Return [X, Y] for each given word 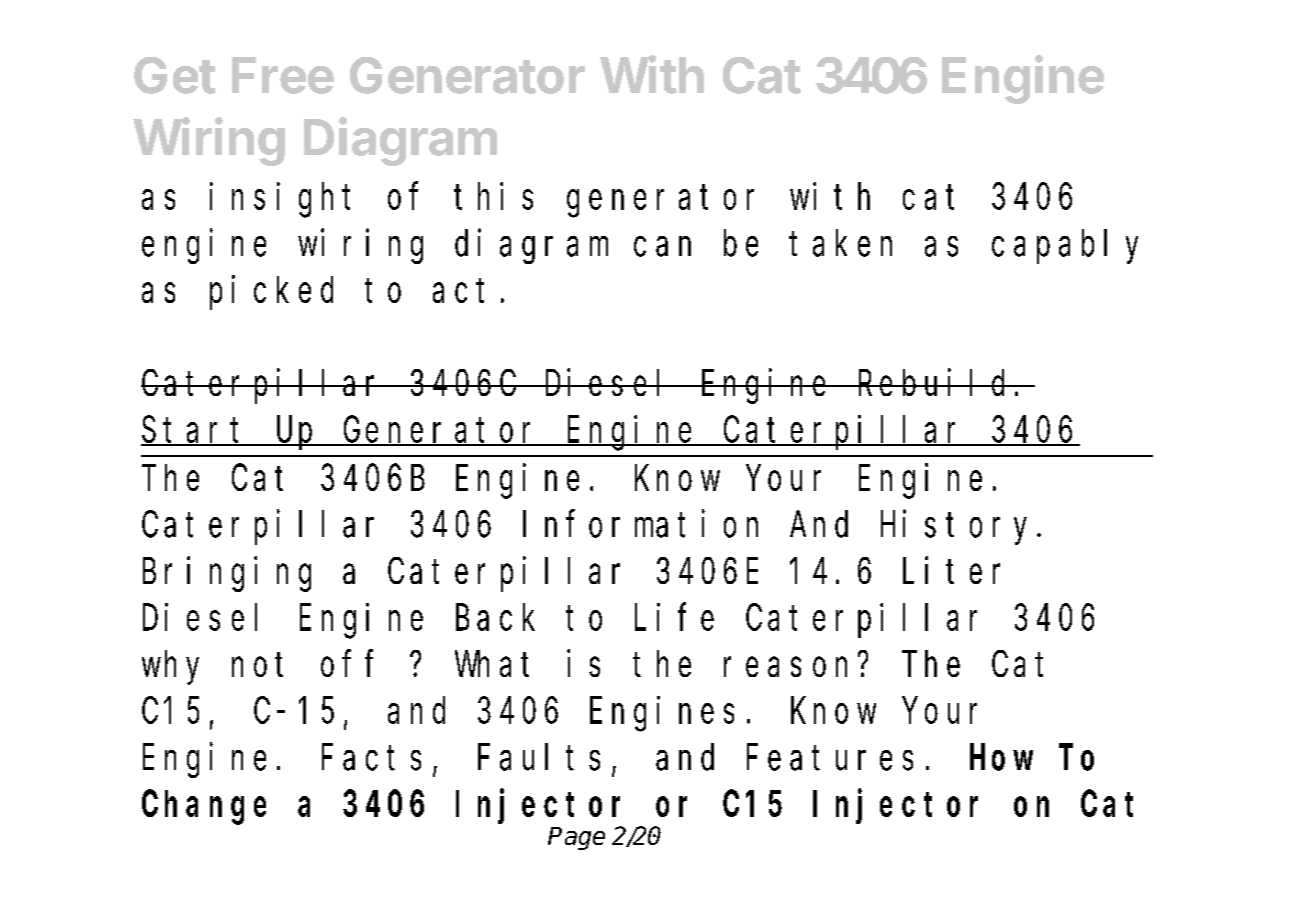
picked [271, 293]
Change [204, 808]
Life [674, 617]
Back [495, 618]
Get [175, 75]
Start [196, 432]
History [959, 527]
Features [830, 759]
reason [785, 667]
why [170, 668]
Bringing [227, 574]
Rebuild [934, 382]
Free [283, 75]
